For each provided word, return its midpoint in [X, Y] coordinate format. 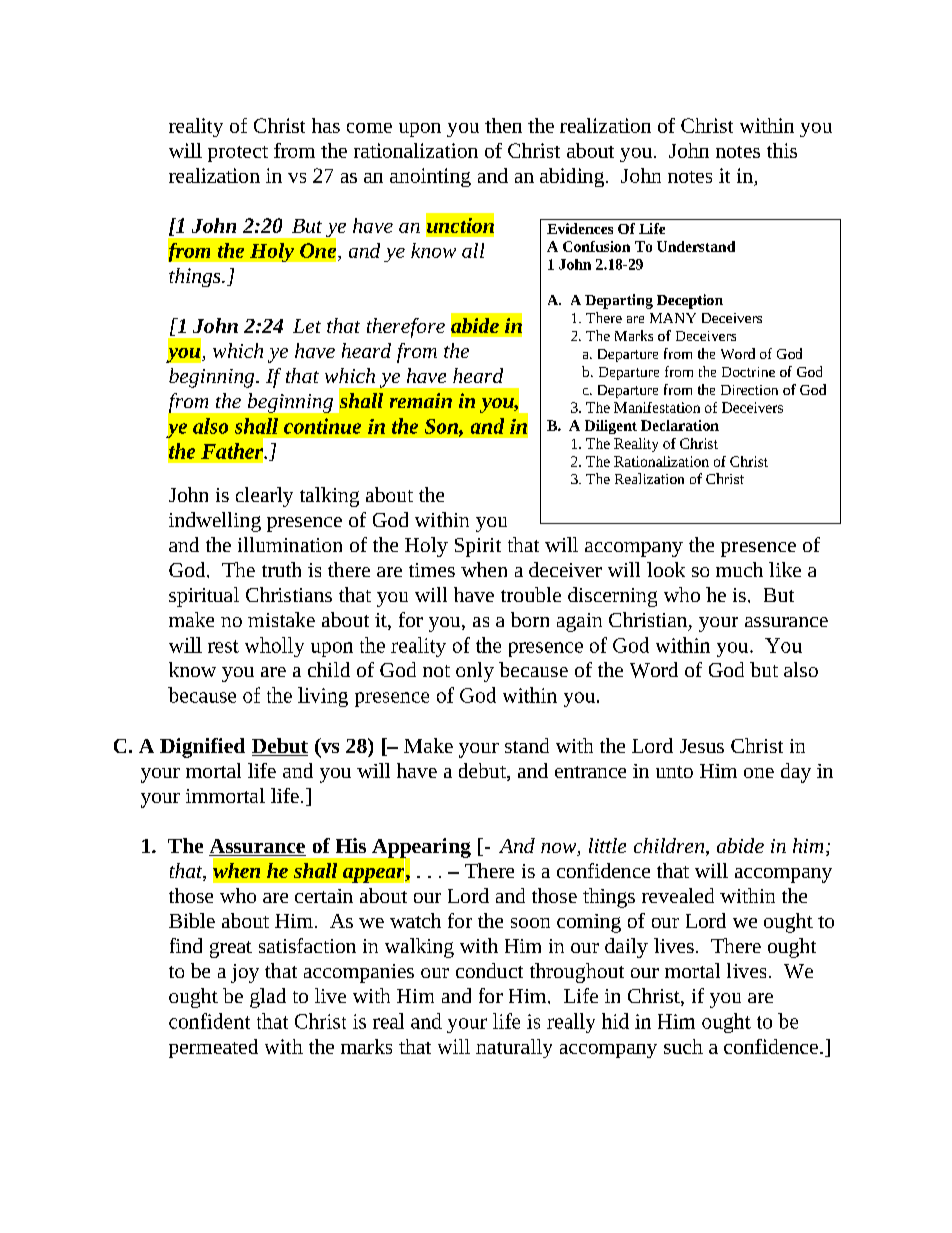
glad [268, 998]
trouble [531, 594]
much [739, 569]
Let [307, 326]
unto [674, 772]
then [503, 125]
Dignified [202, 748]
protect [238, 154]
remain [421, 400]
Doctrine [748, 372]
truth [281, 569]
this [782, 150]
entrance [590, 772]
